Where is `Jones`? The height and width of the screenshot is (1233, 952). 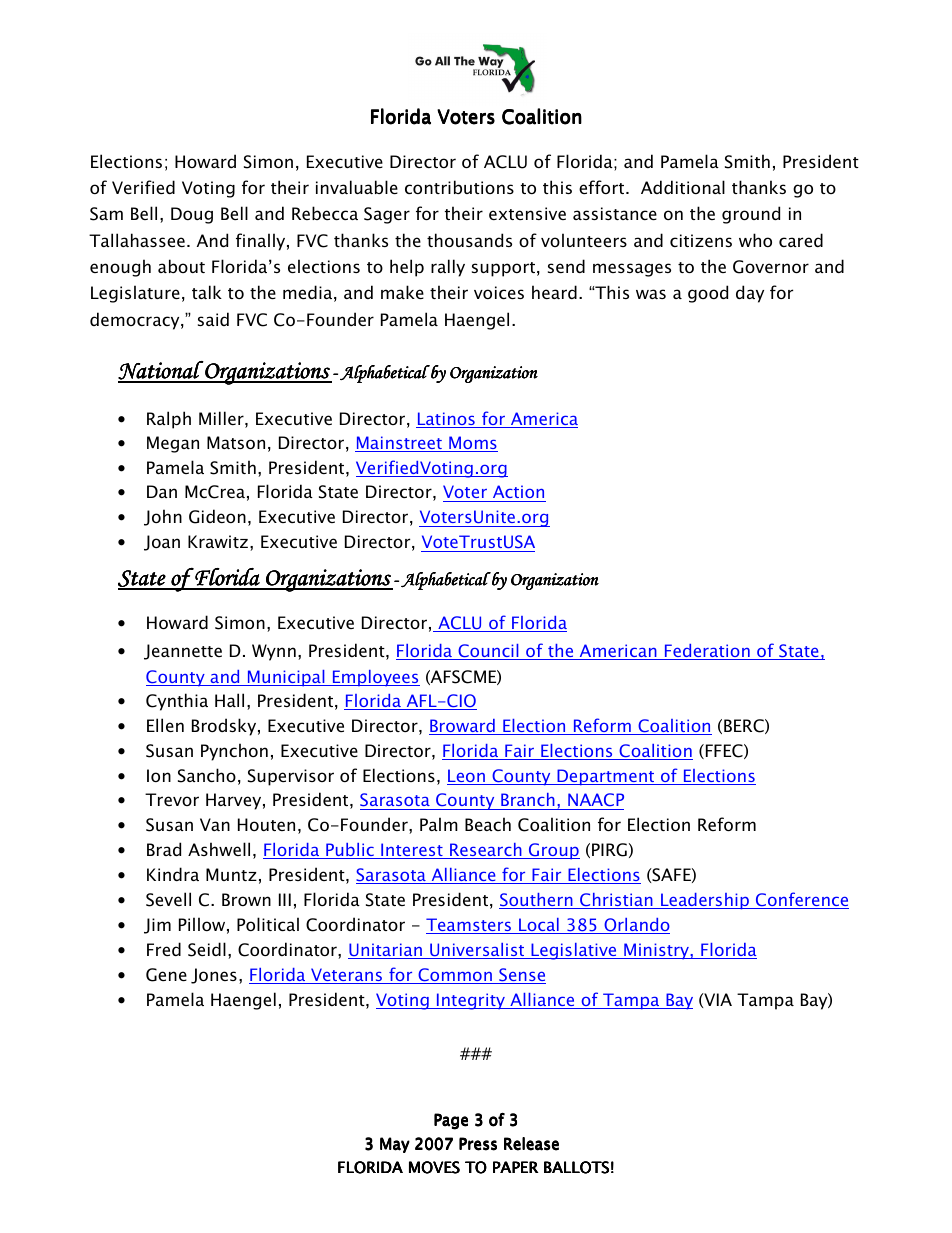
Jones is located at coordinates (214, 976).
